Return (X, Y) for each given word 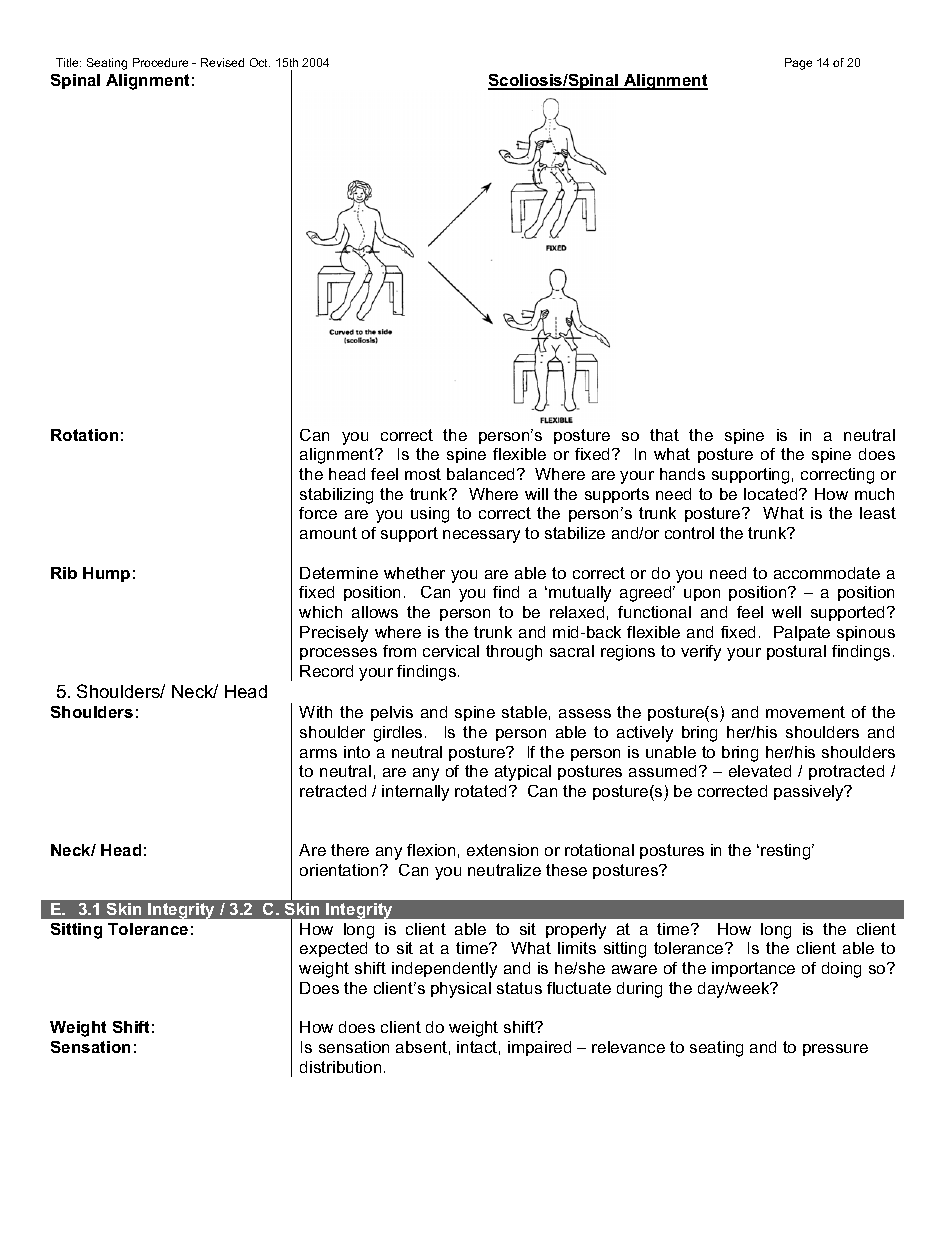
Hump (106, 574)
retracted (333, 791)
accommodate (827, 573)
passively (810, 793)
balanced (480, 474)
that (664, 435)
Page (798, 64)
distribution (340, 1067)
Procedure (160, 62)
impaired (539, 1048)
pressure (835, 1050)
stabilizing (336, 496)
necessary (481, 536)
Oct (260, 62)
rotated (482, 791)
